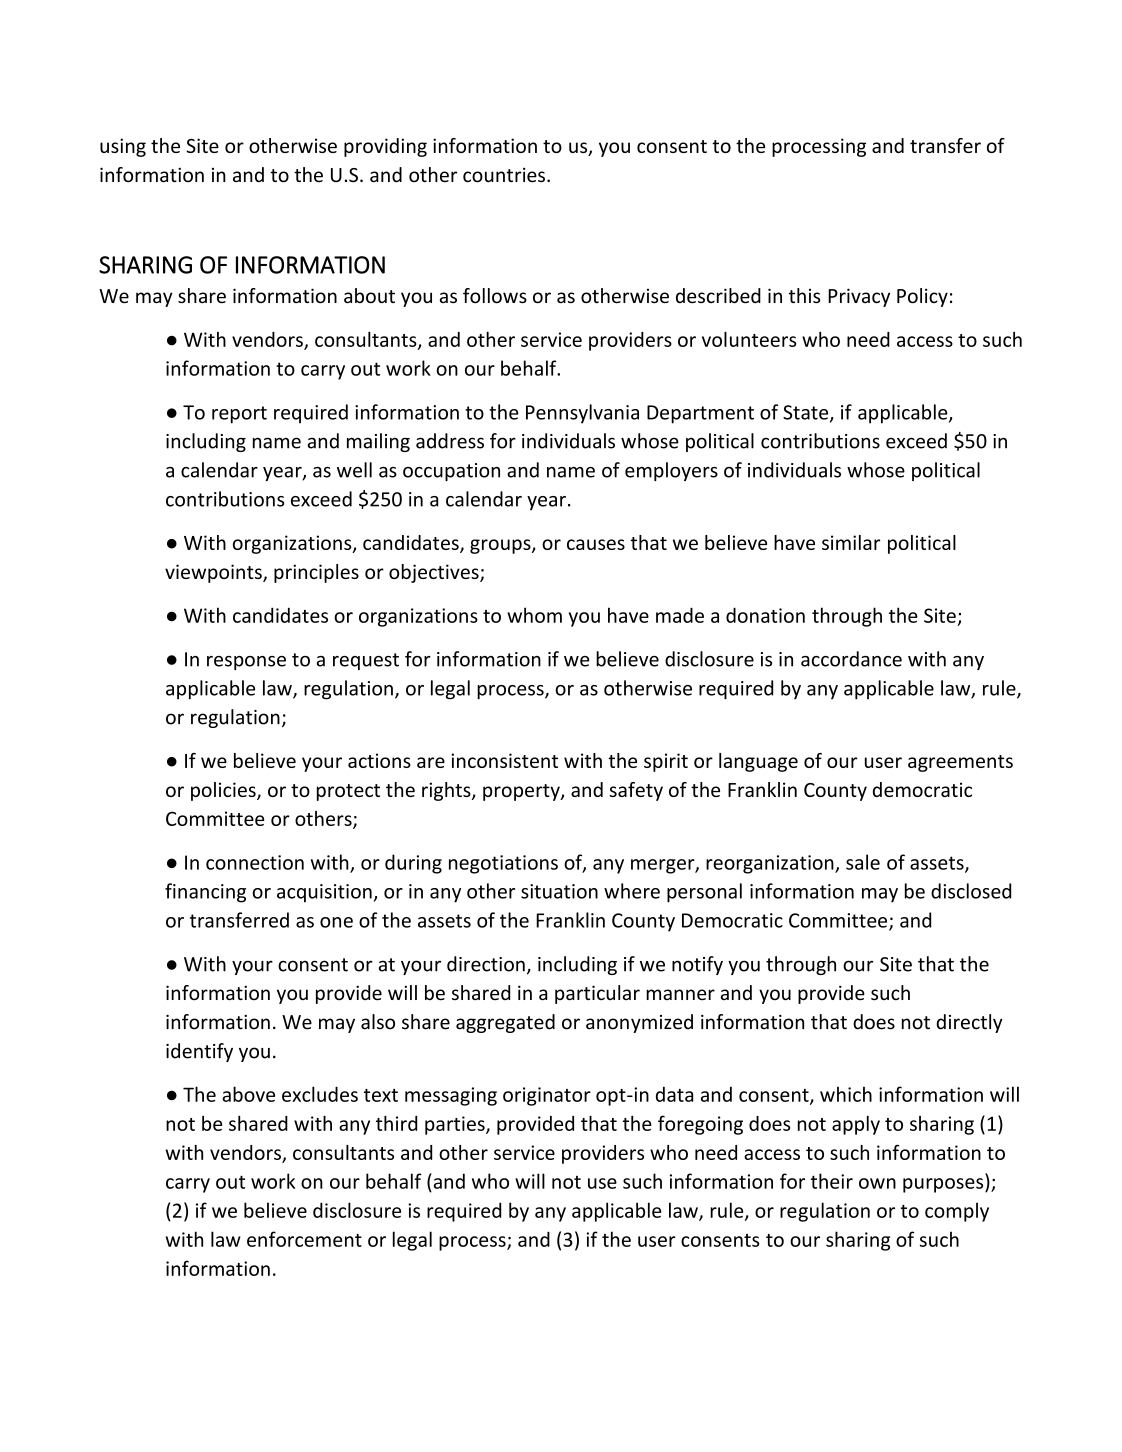  I want to click on similar, so click(851, 542).
